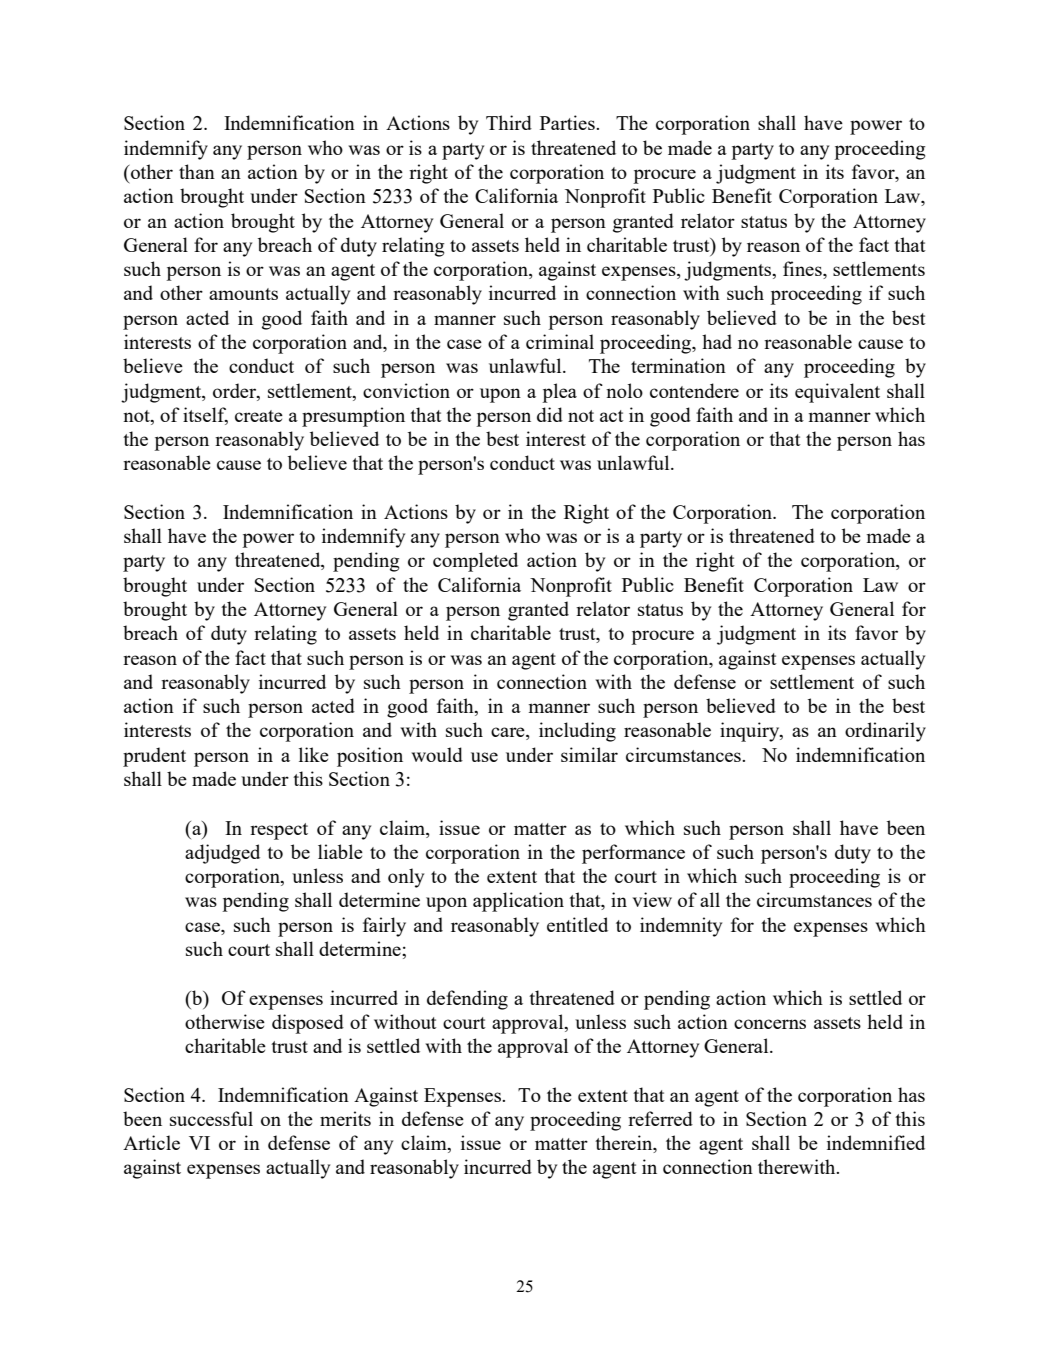 Image resolution: width=1050 pixels, height=1358 pixels. What do you see at coordinates (279, 831) in the screenshot?
I see `respect` at bounding box center [279, 831].
